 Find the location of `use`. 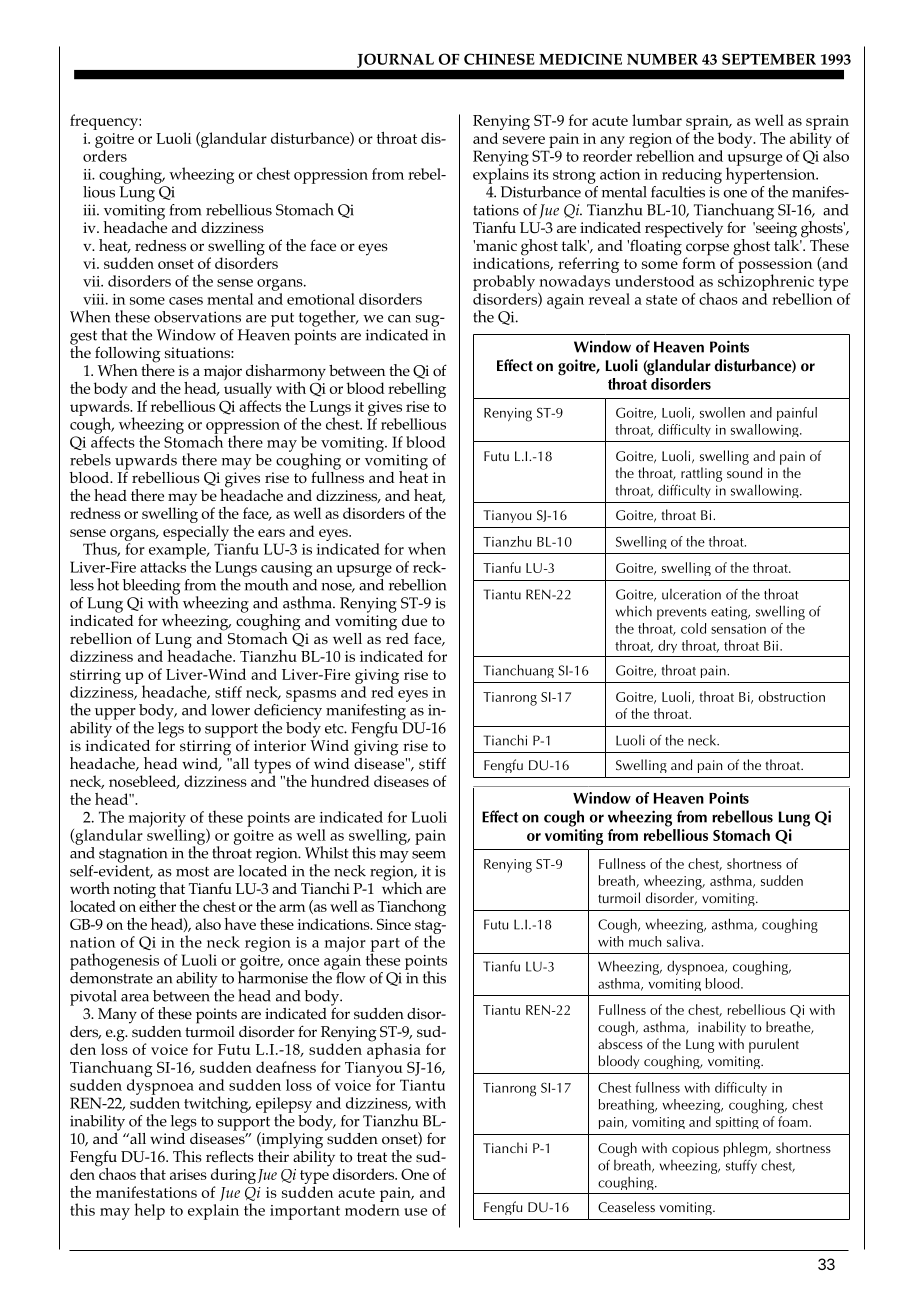

use is located at coordinates (415, 1212).
